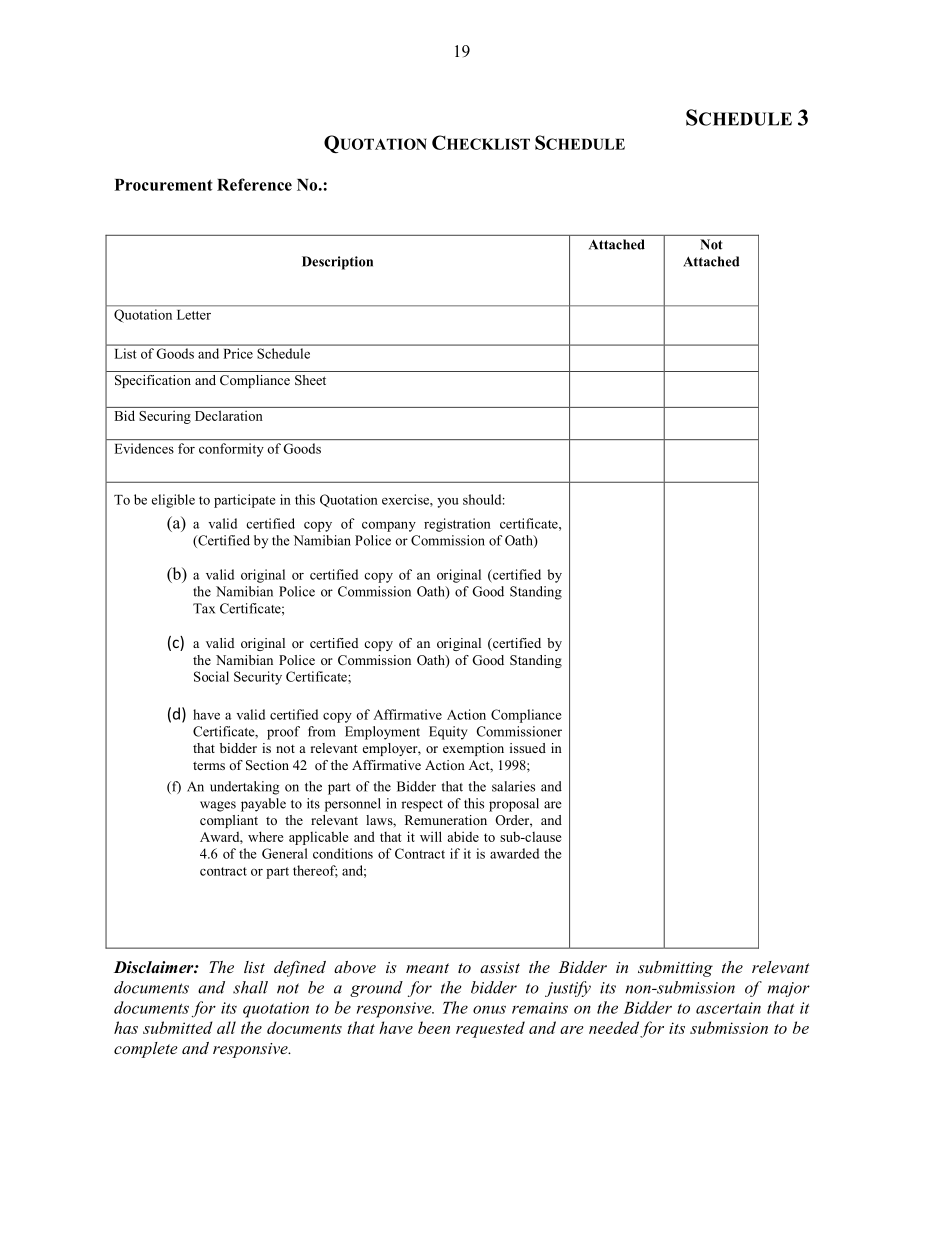 The width and height of the screenshot is (952, 1233). What do you see at coordinates (728, 1008) in the screenshot?
I see `ascertain` at bounding box center [728, 1008].
